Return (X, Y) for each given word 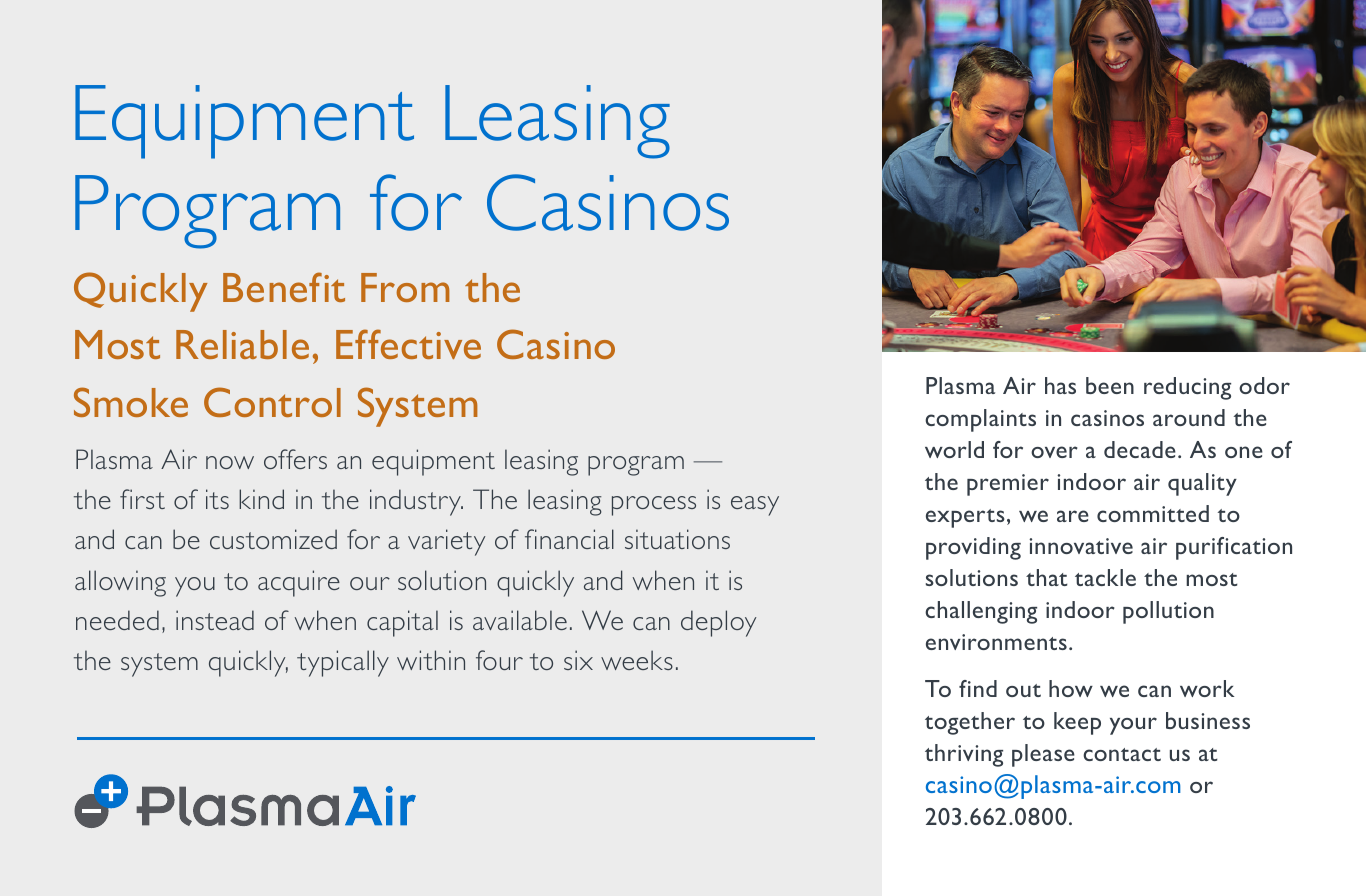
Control (272, 402)
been (1110, 385)
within (431, 660)
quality (1202, 484)
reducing (1187, 388)
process (654, 506)
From (405, 287)
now (230, 462)
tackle (1105, 577)
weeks (637, 660)
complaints (980, 420)
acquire (299, 583)
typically (343, 663)
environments (996, 642)
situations (677, 539)
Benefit (284, 287)
